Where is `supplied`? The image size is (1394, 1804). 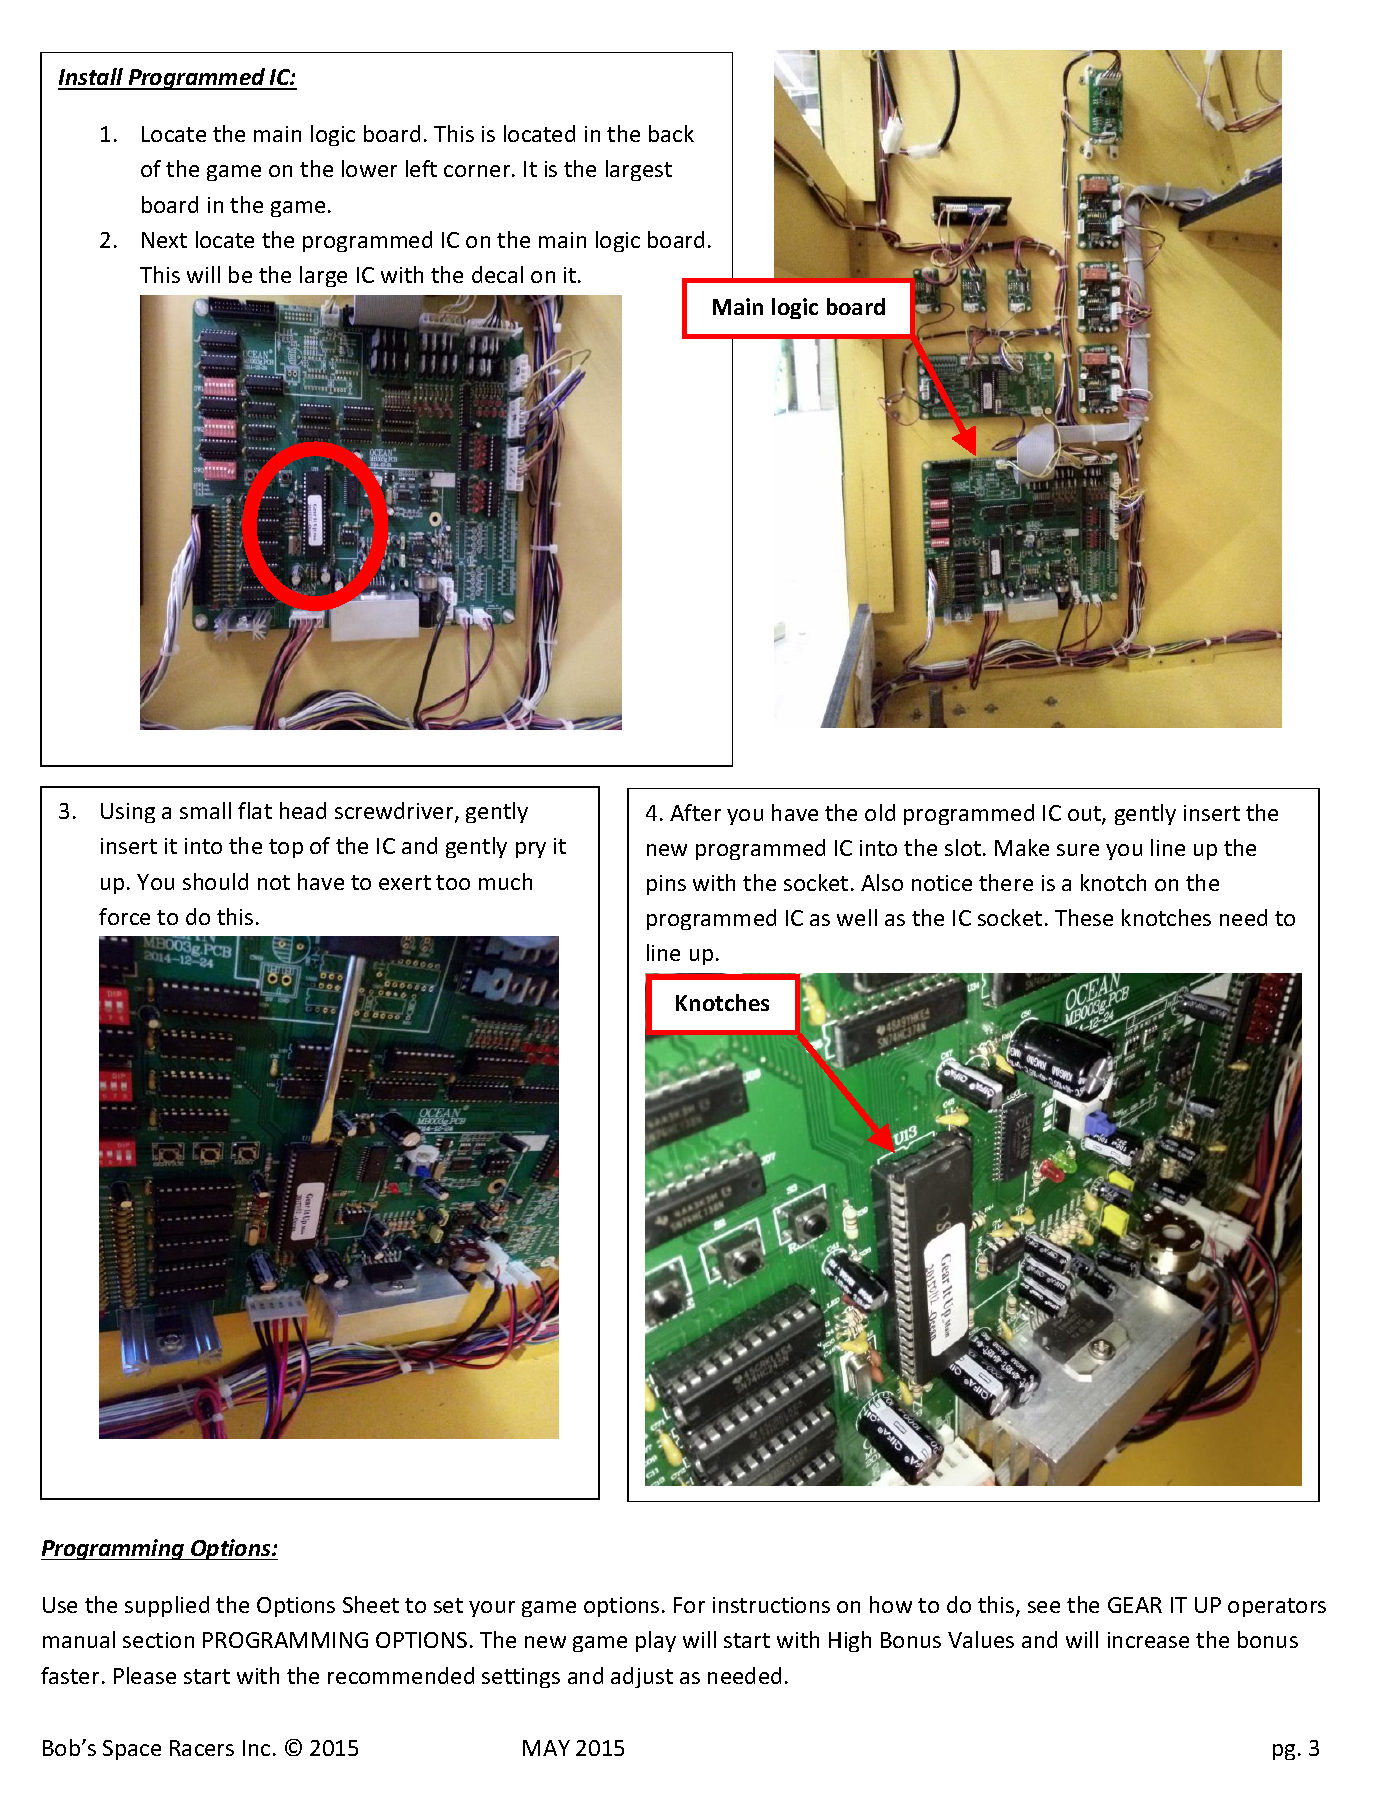 supplied is located at coordinates (167, 1606).
